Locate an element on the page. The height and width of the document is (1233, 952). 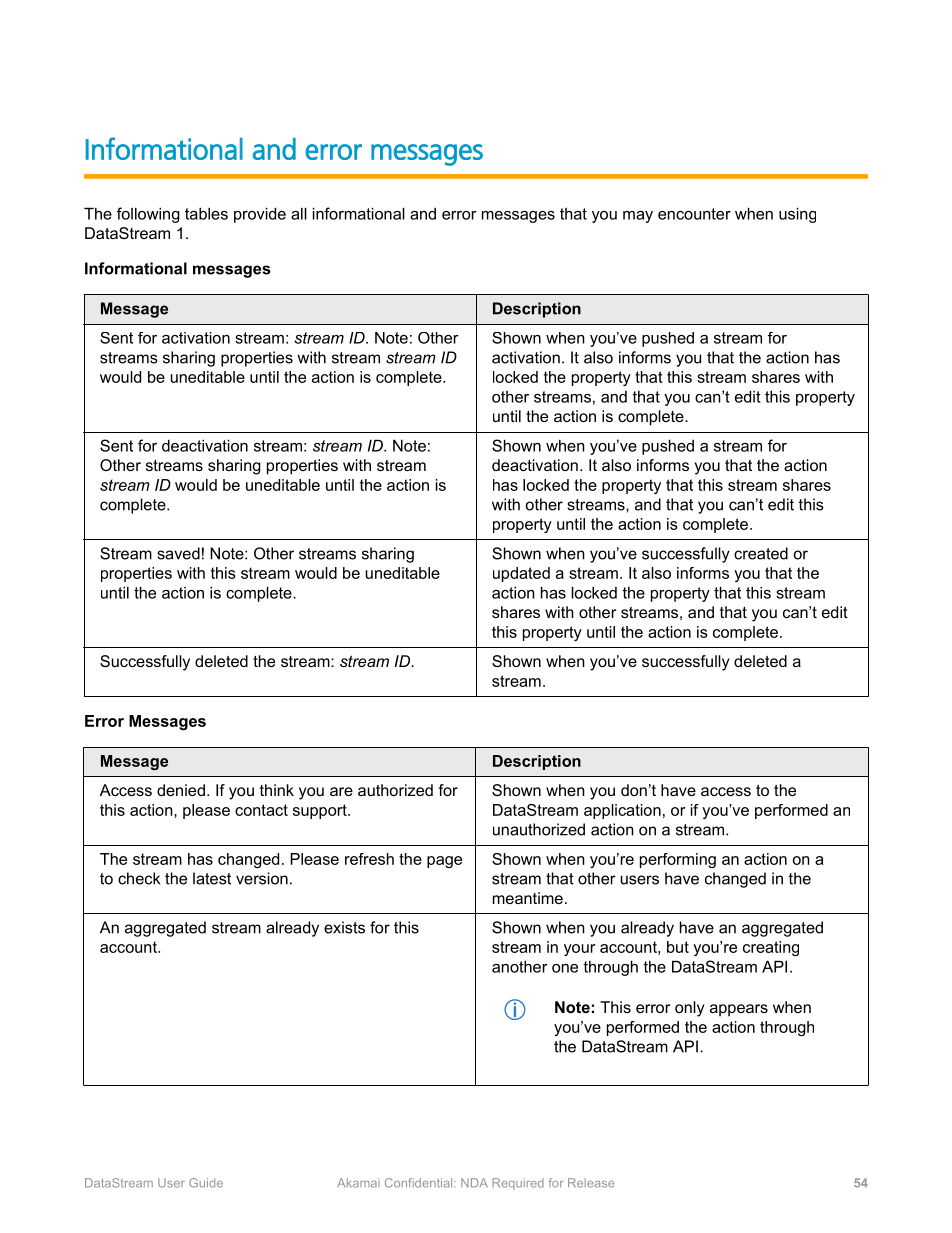
application is located at coordinates (622, 811).
